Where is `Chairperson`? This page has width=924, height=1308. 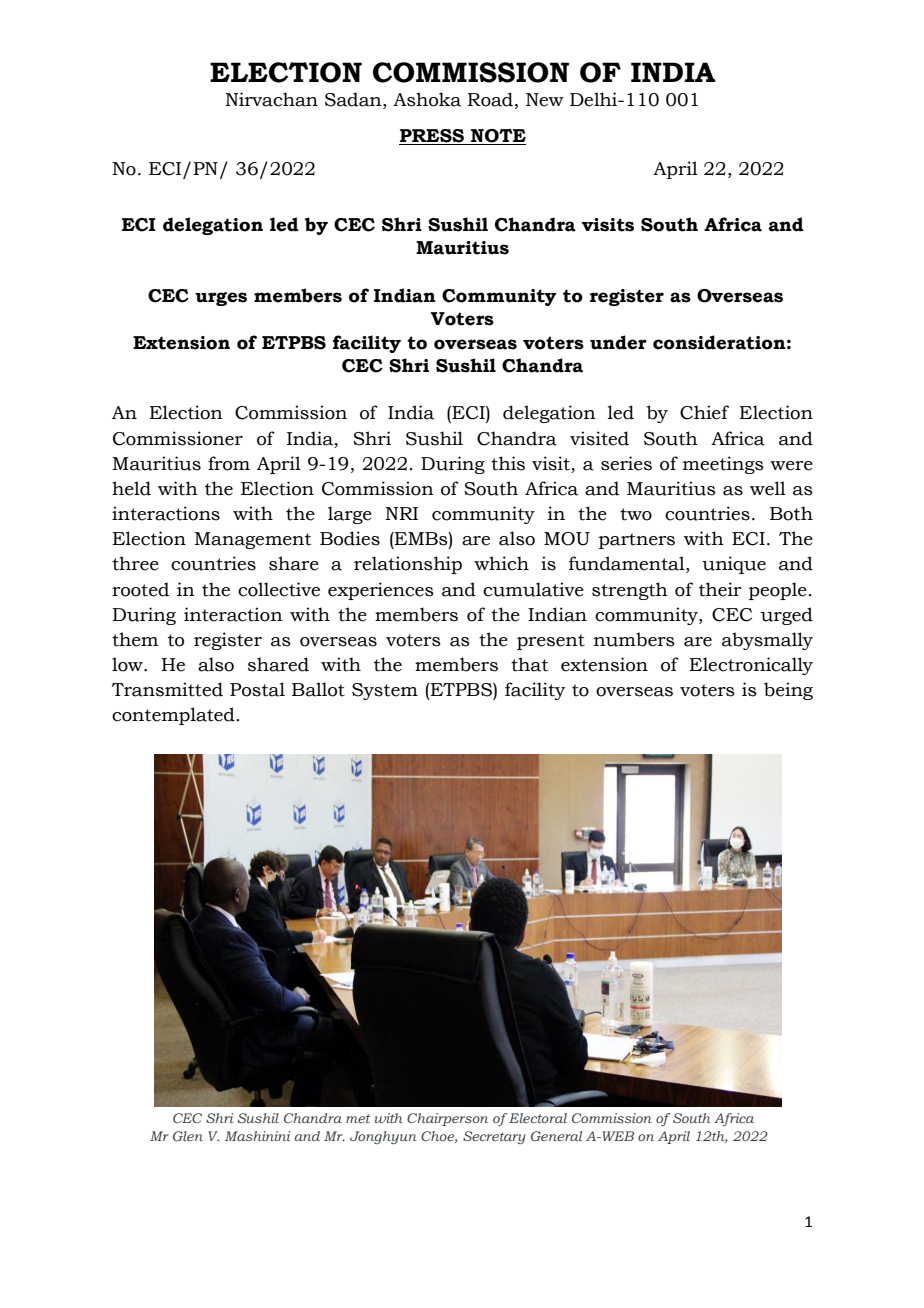
Chairperson is located at coordinates (447, 1119).
